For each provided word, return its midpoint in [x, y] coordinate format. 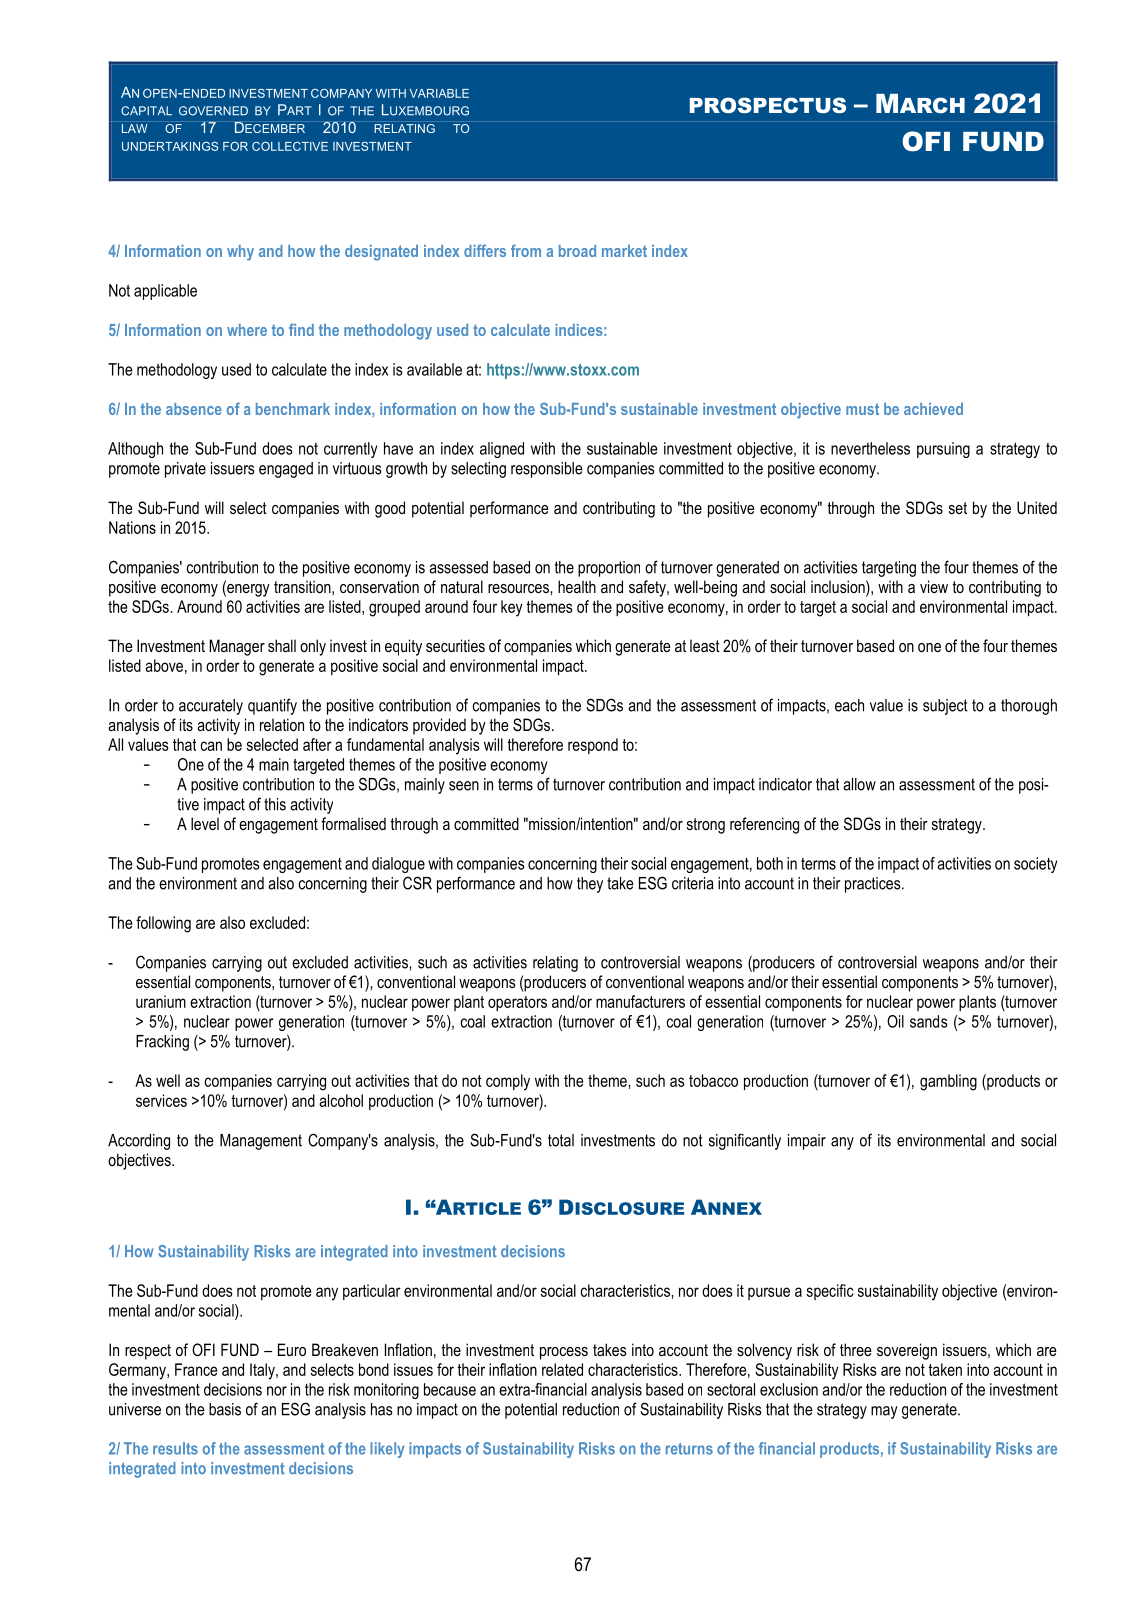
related [562, 1369]
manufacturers [640, 1001]
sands [928, 1021]
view [934, 586]
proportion [609, 569]
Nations [132, 527]
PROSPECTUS [768, 105]
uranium [161, 1001]
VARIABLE [439, 93]
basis [225, 1409]
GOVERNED [213, 111]
